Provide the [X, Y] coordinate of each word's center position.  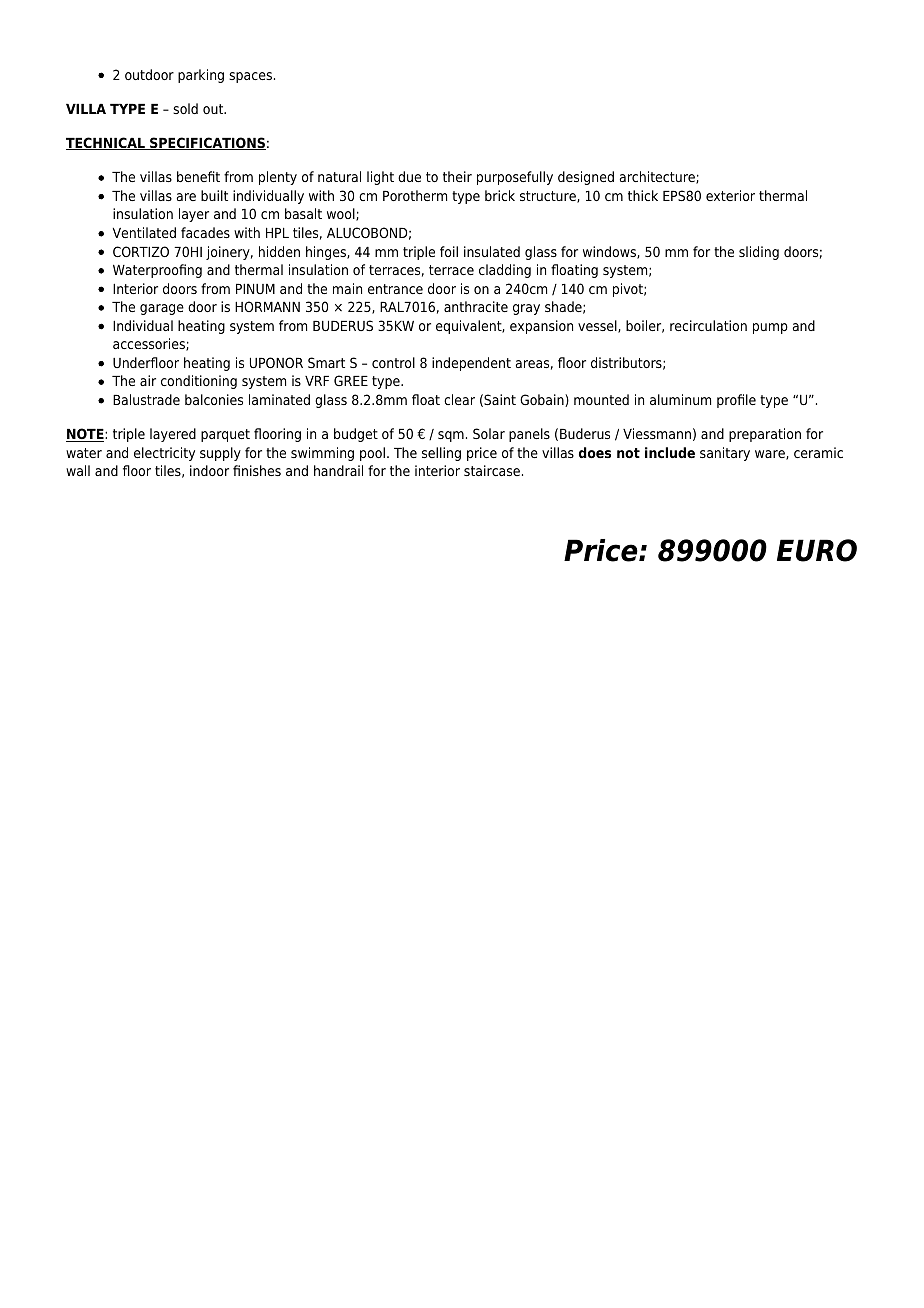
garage [162, 309]
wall [78, 470]
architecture [658, 177]
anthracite [476, 306]
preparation [765, 435]
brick [500, 195]
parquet [225, 435]
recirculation [708, 325]
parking [201, 76]
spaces [250, 77]
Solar [489, 433]
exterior [730, 195]
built [214, 195]
